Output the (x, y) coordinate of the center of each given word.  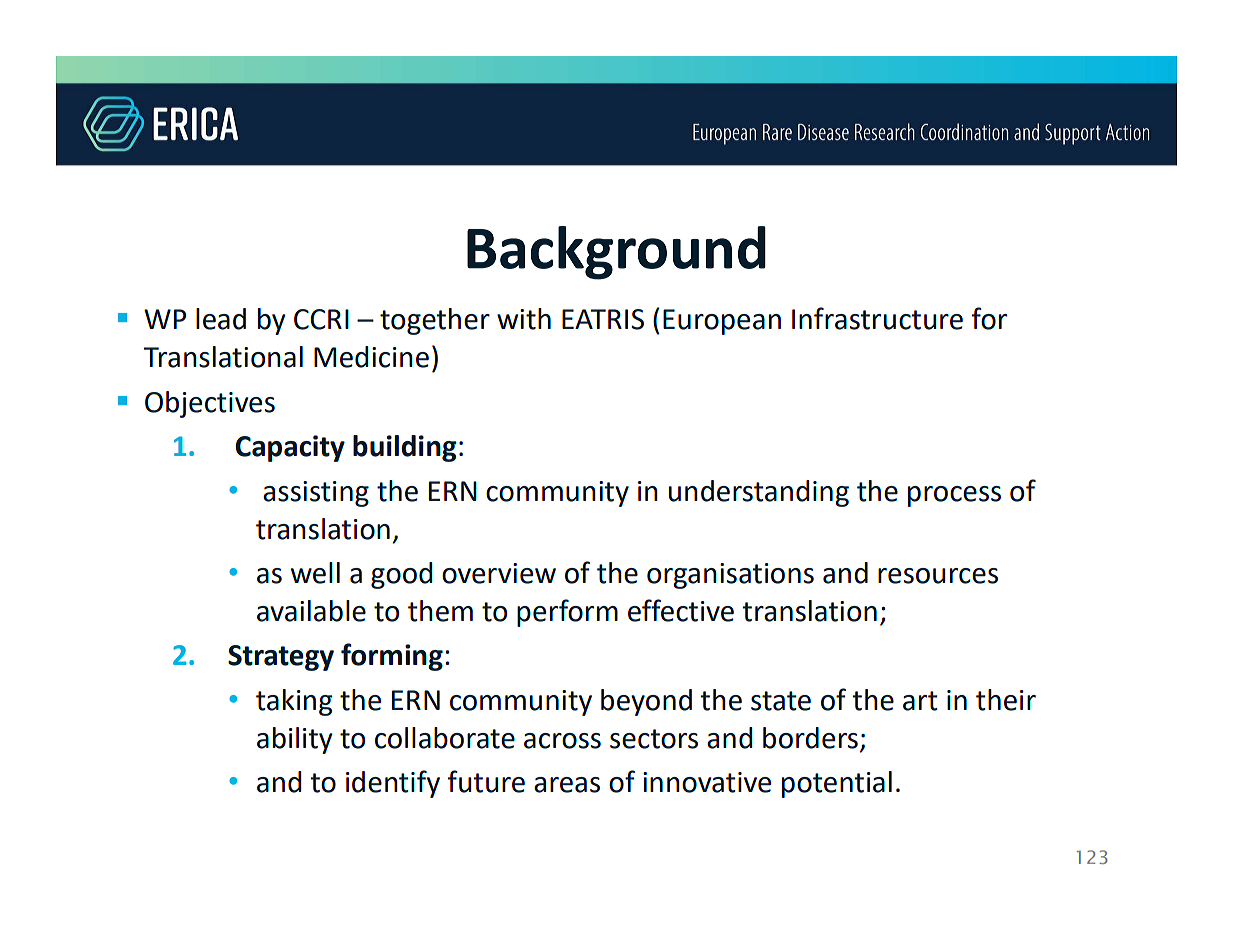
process (954, 496)
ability (295, 740)
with (524, 319)
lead (221, 319)
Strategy (281, 658)
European (722, 322)
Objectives (210, 404)
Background (616, 253)
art (920, 701)
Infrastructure (877, 318)
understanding (759, 493)
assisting (316, 494)
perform (567, 613)
